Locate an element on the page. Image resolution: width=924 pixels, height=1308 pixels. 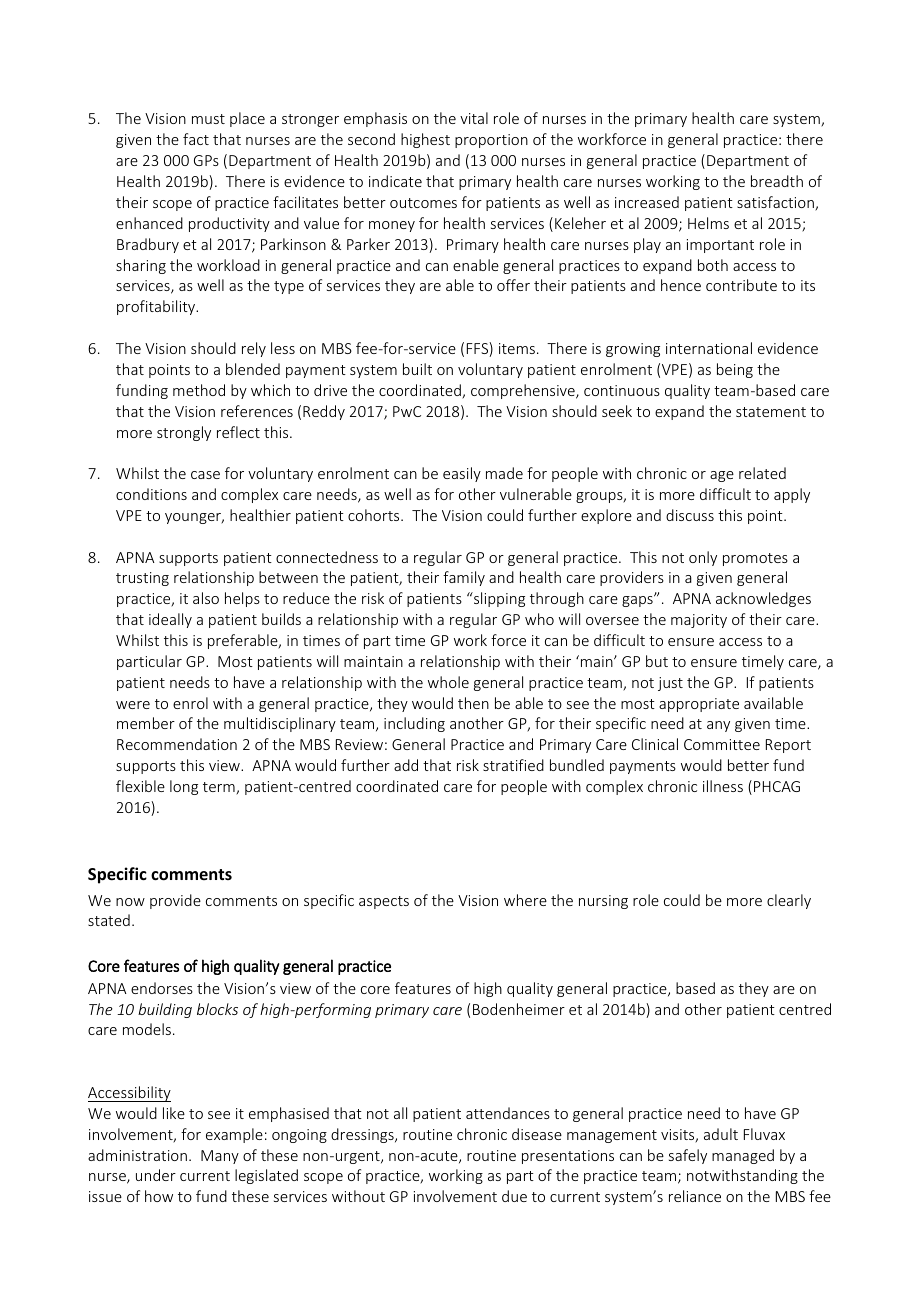
aspects is located at coordinates (384, 902).
